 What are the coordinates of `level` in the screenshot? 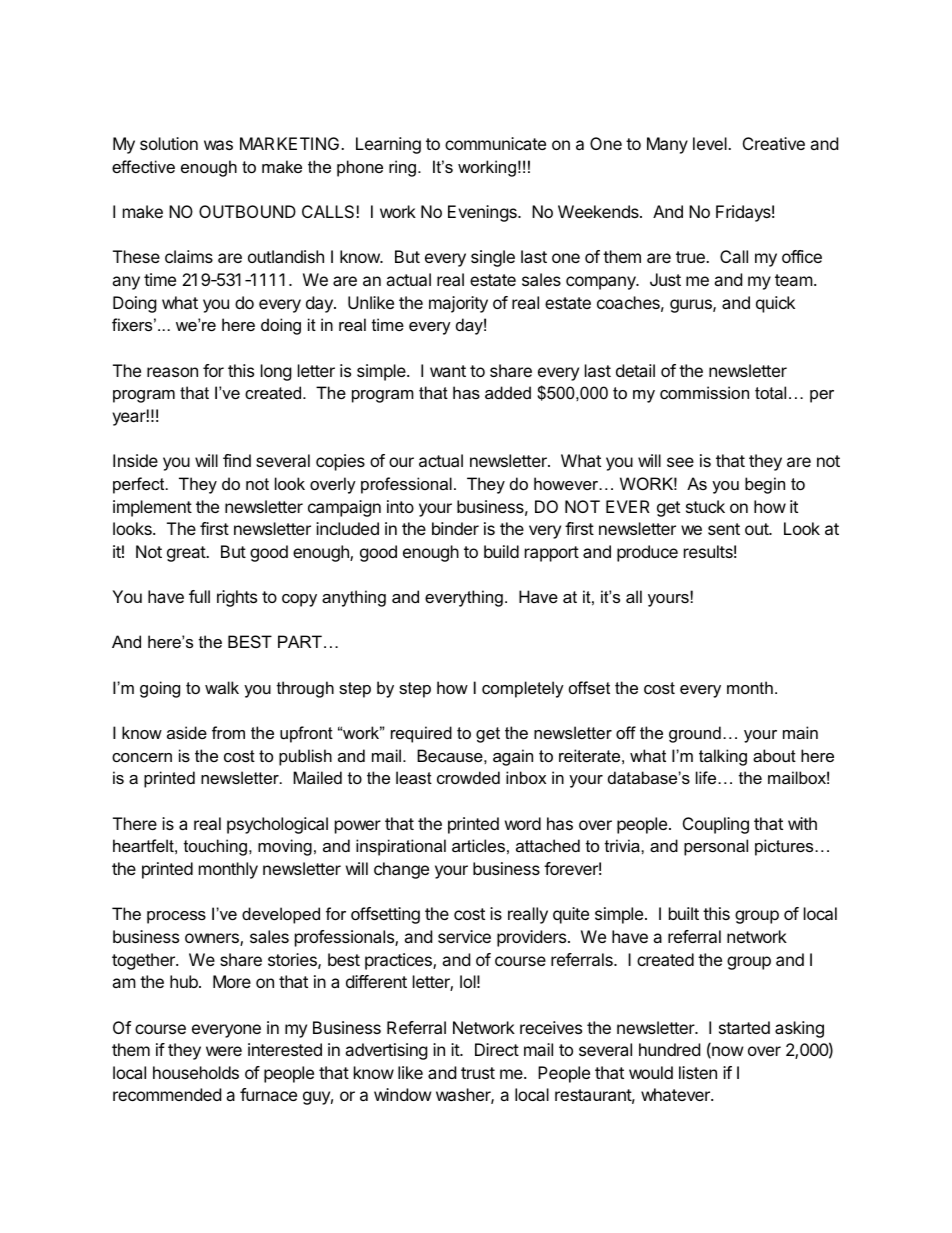 It's located at (711, 143).
